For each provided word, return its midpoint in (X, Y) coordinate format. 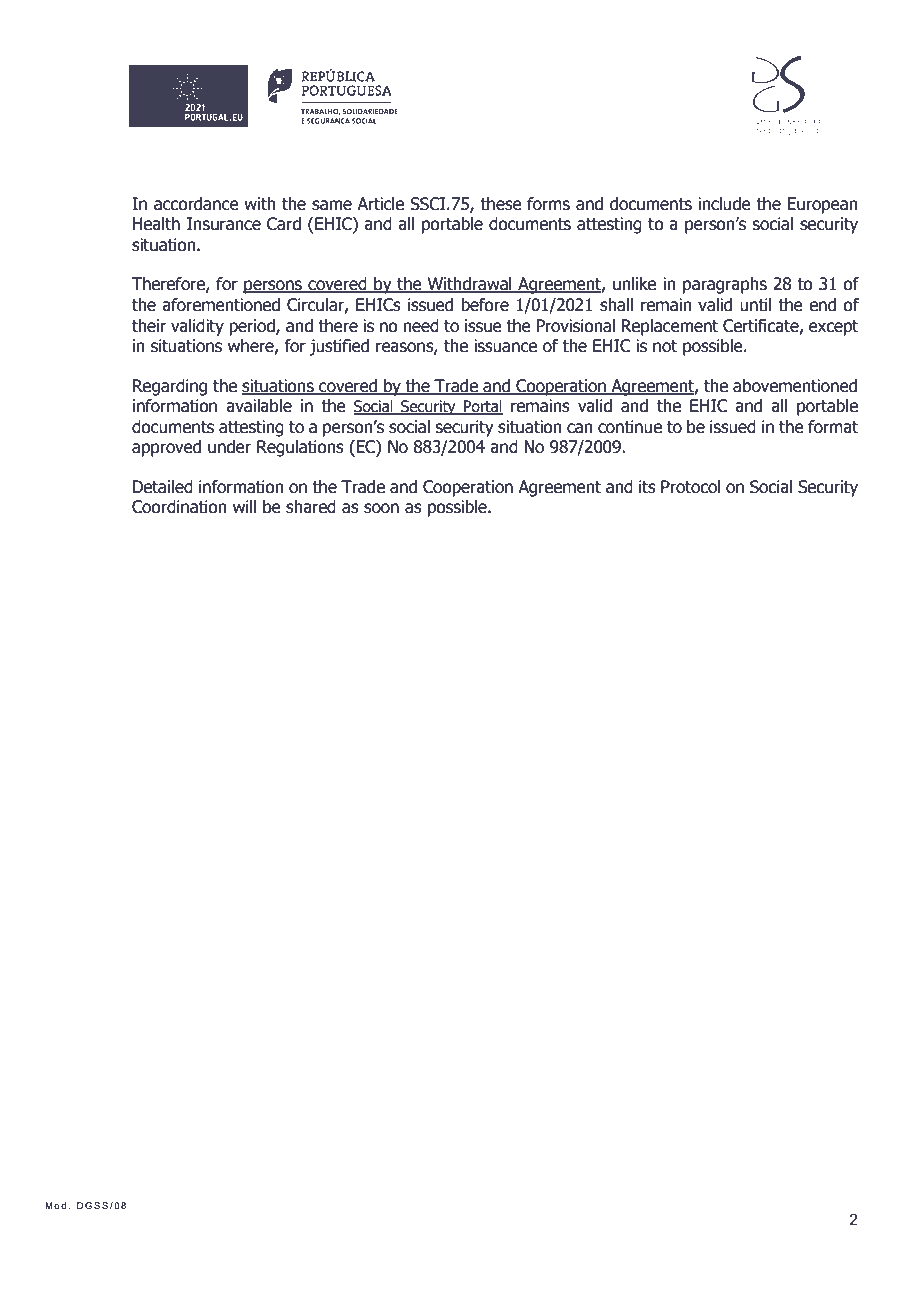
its (647, 487)
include (724, 204)
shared (311, 507)
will (244, 506)
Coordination (179, 507)
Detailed (163, 487)
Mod (55, 1205)
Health (156, 224)
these (501, 204)
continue (630, 427)
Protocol (691, 487)
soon (381, 508)
